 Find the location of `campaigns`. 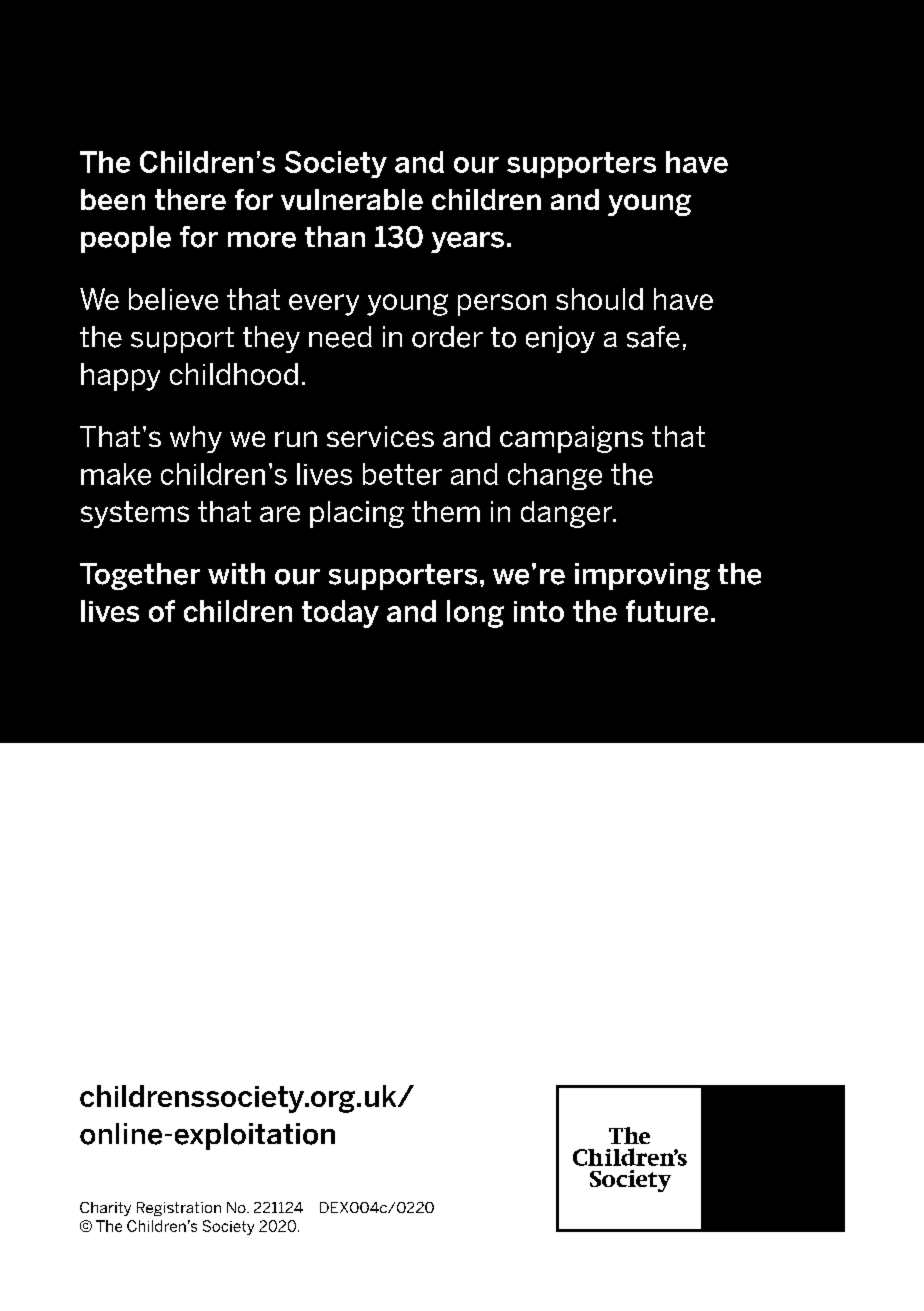

campaigns is located at coordinates (571, 439).
